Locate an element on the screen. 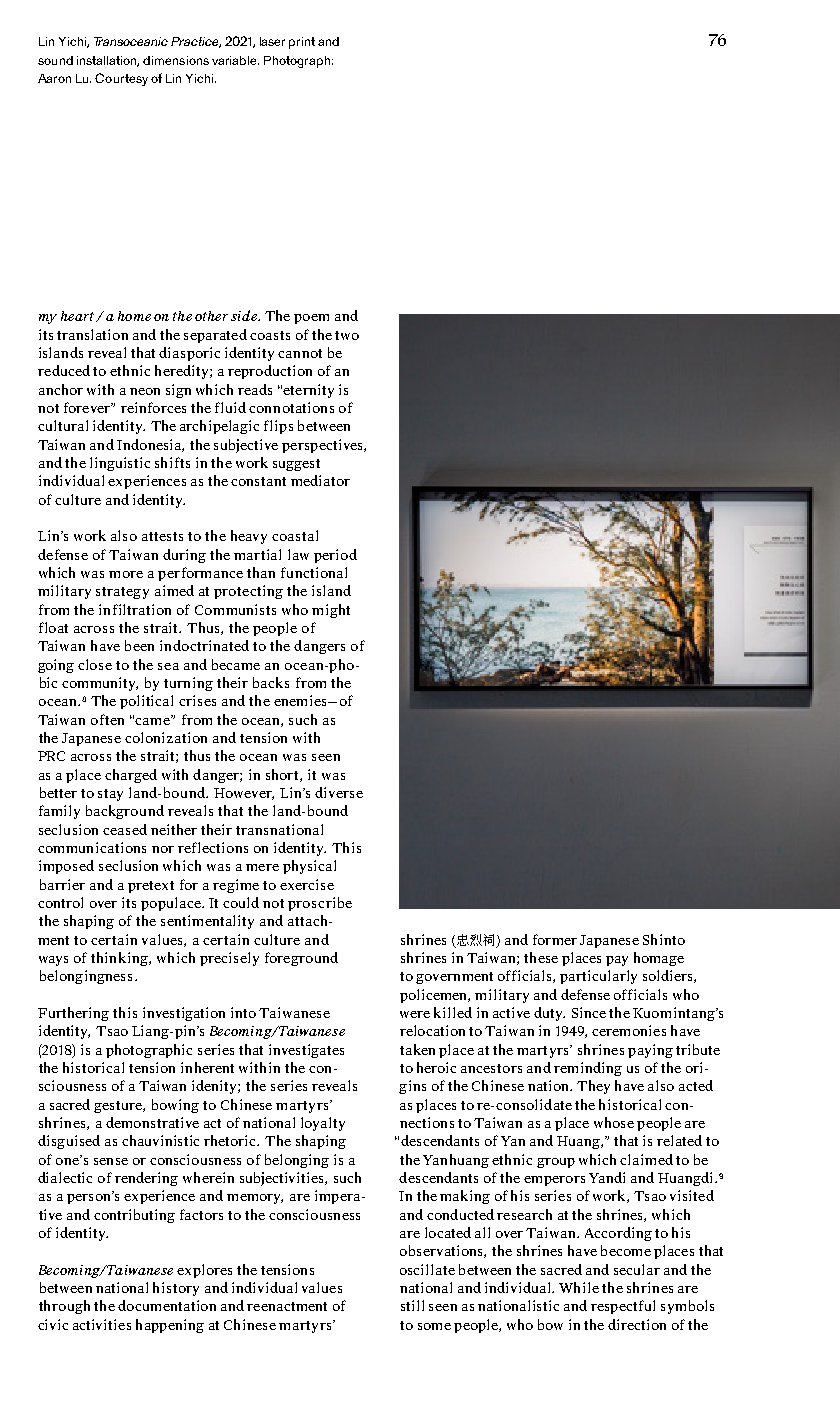 The width and height of the screenshot is (840, 1403). particularly is located at coordinates (598, 977).
